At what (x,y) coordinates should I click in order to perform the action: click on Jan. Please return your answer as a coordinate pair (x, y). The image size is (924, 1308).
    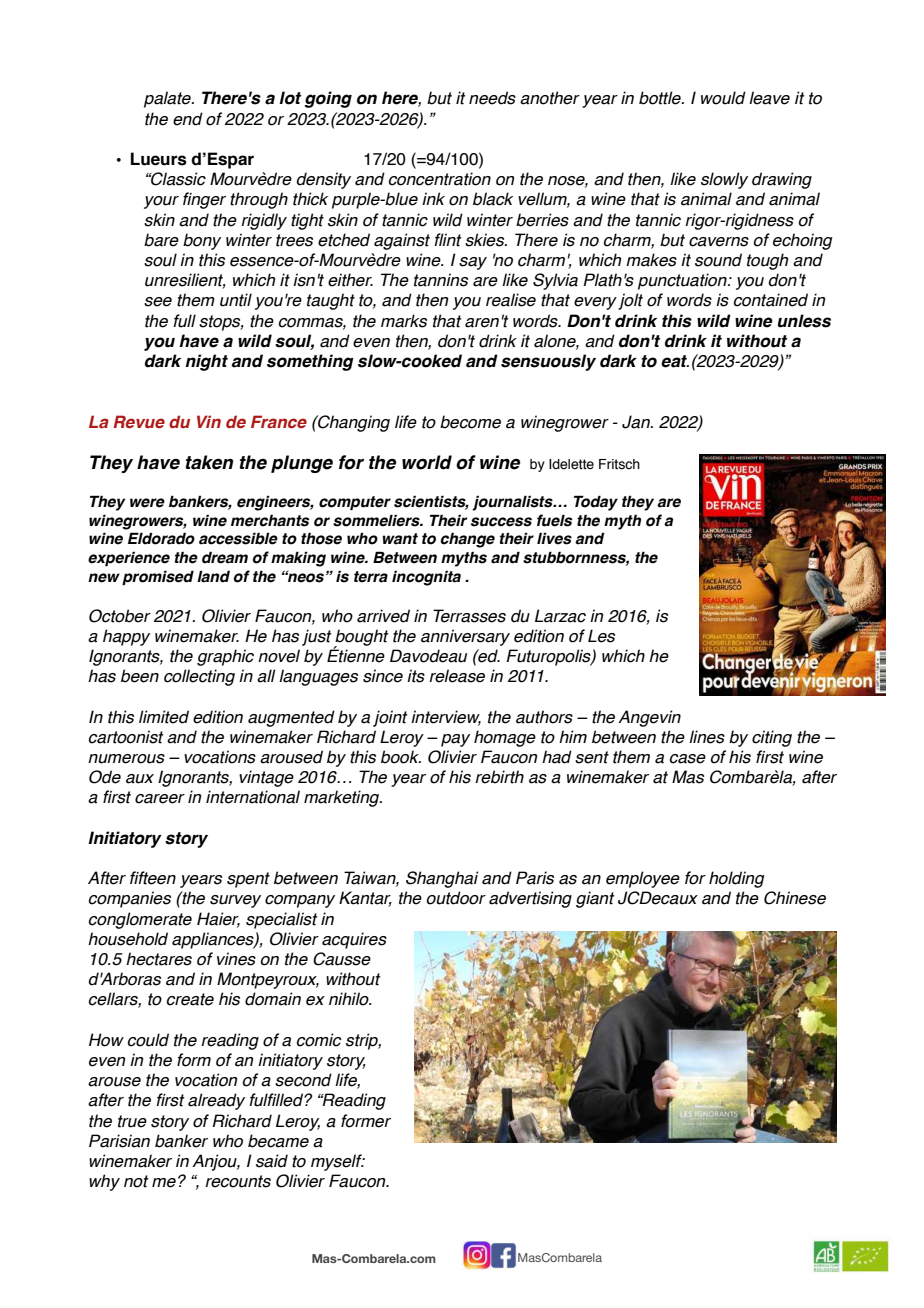
    Looking at the image, I should click on (637, 422).
